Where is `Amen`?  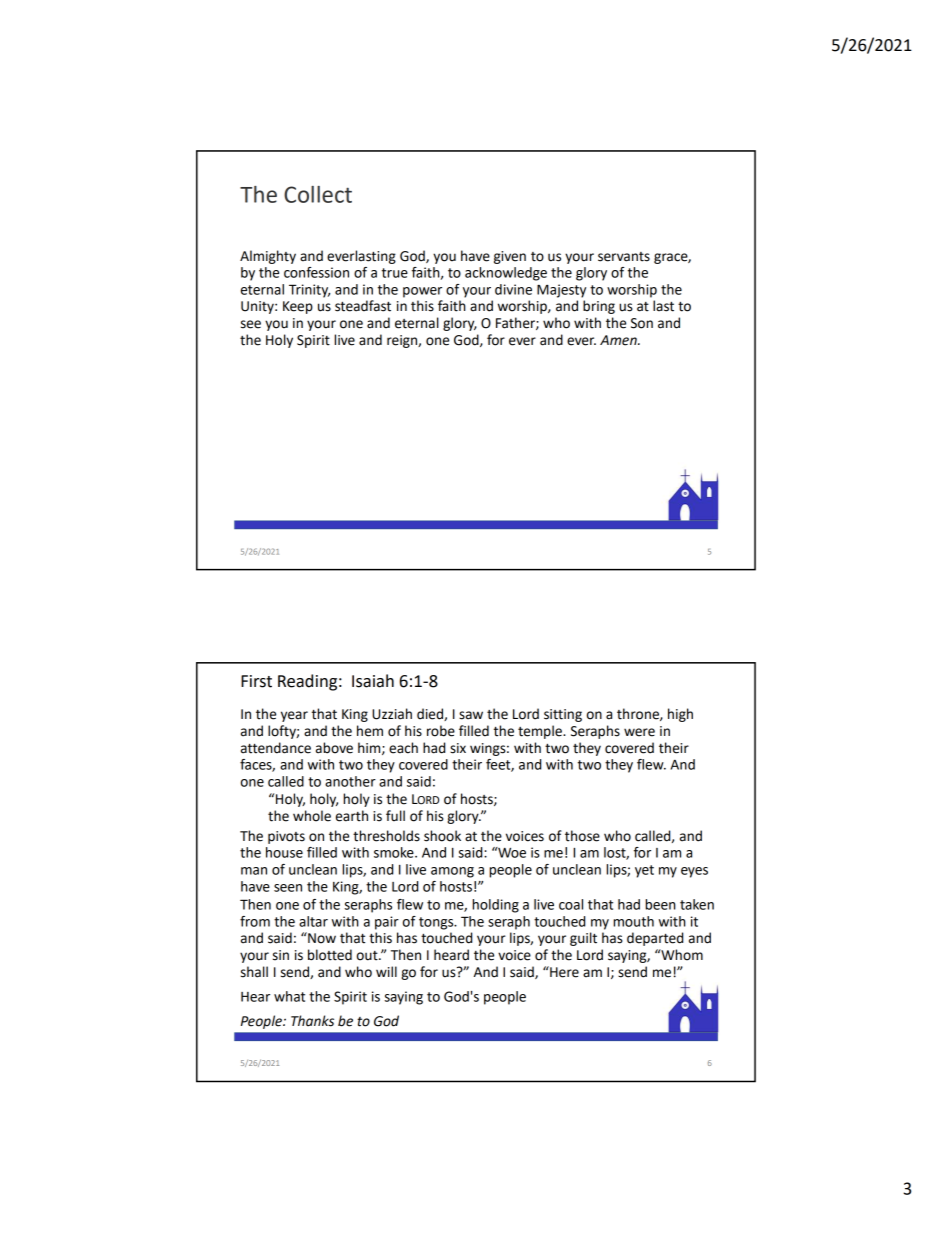 Amen is located at coordinates (619, 340).
